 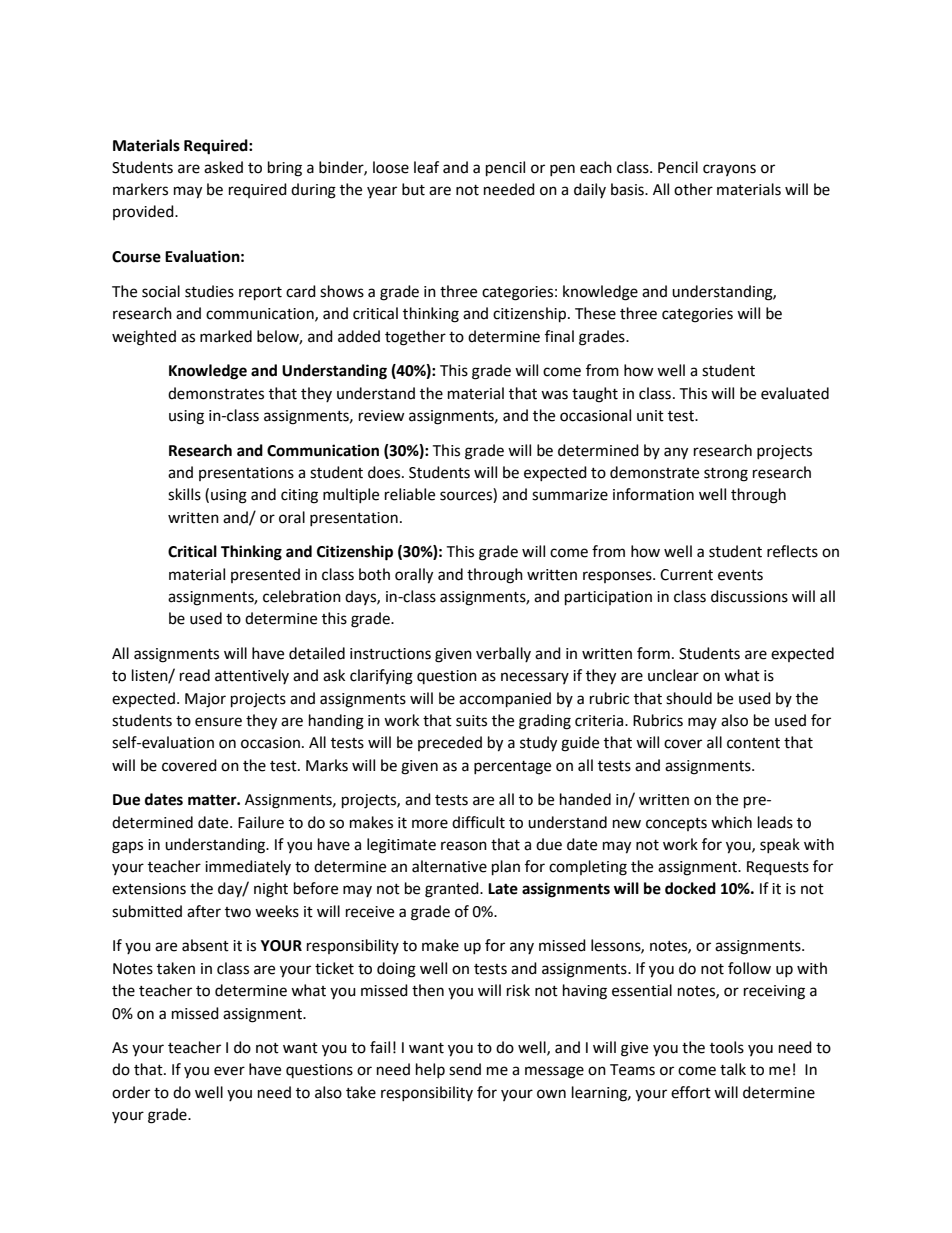 I want to click on content, so click(x=753, y=743).
